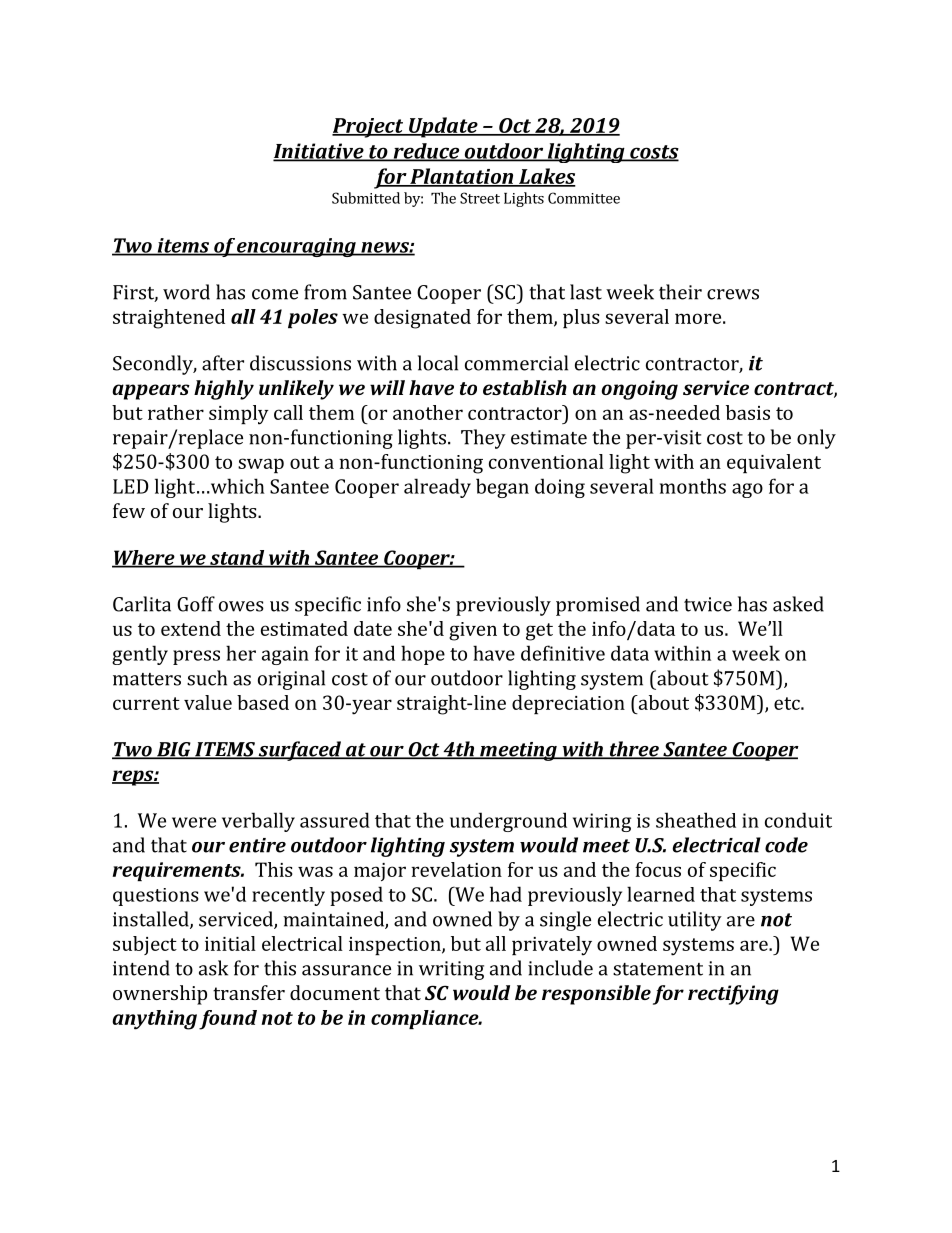 This screenshot has width=952, height=1233. Describe the element at coordinates (508, 822) in the screenshot. I see `underground` at that location.
